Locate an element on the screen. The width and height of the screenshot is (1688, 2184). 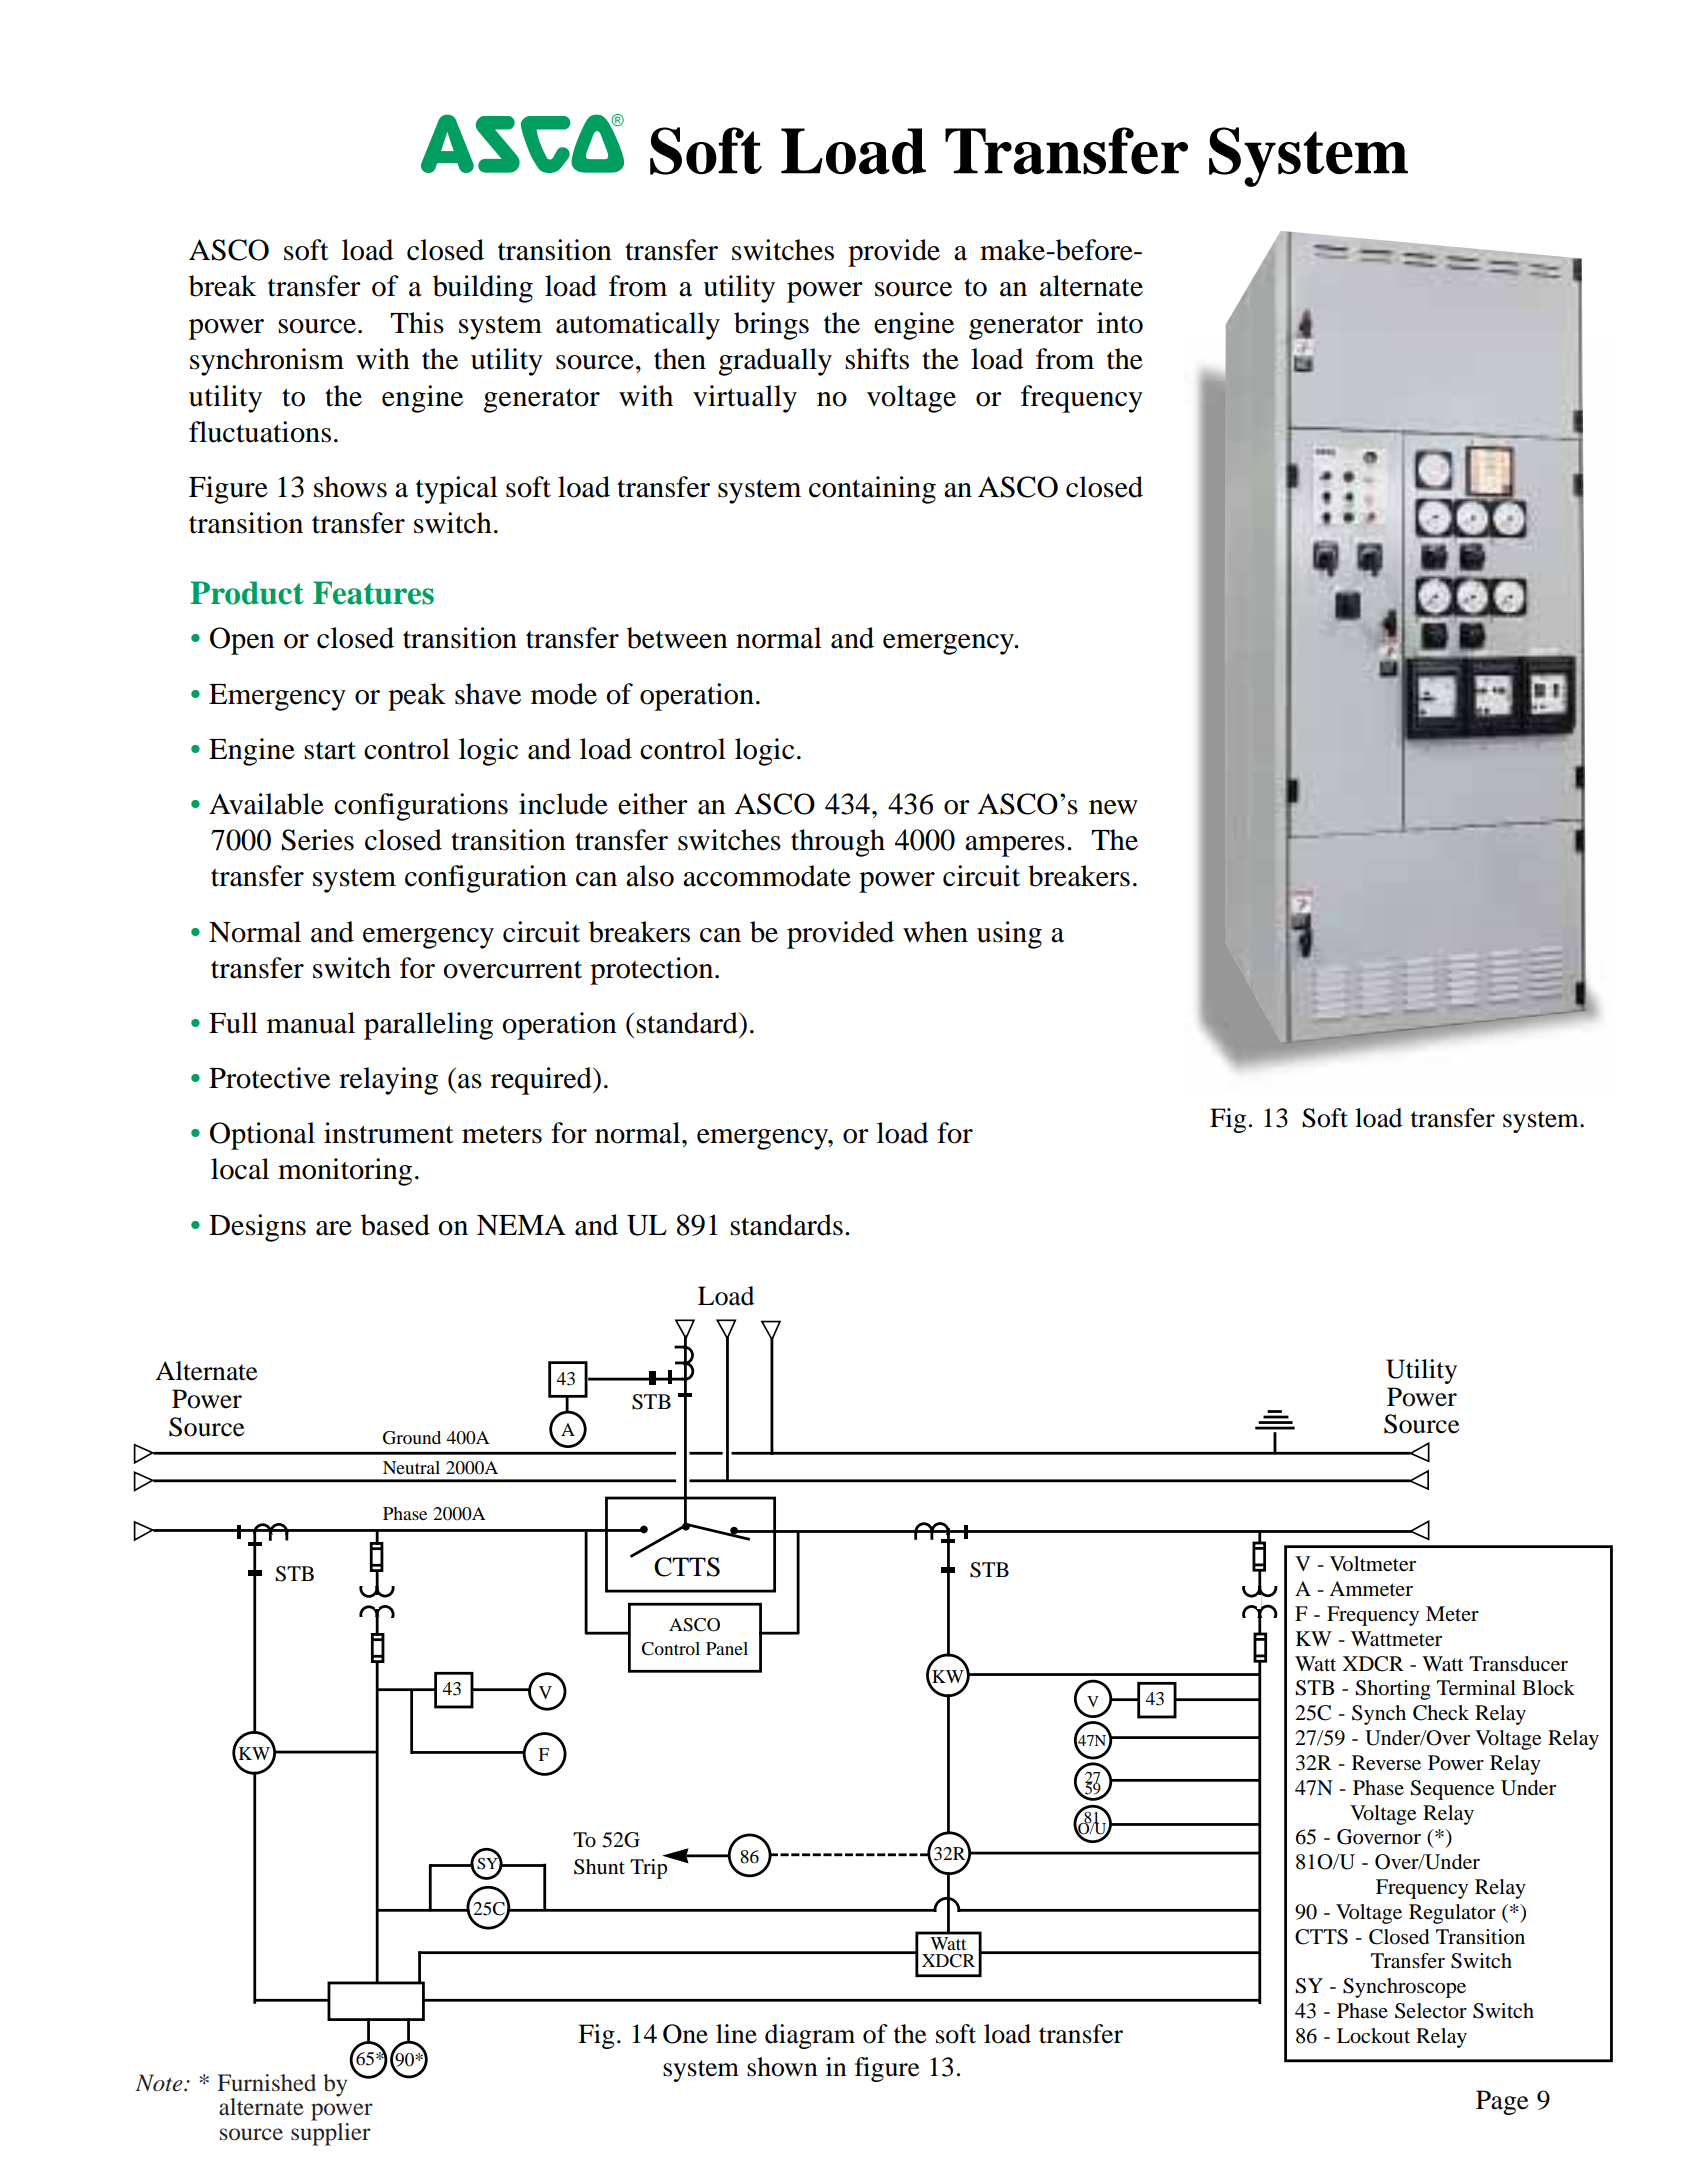
NEMA is located at coordinates (521, 1224).
